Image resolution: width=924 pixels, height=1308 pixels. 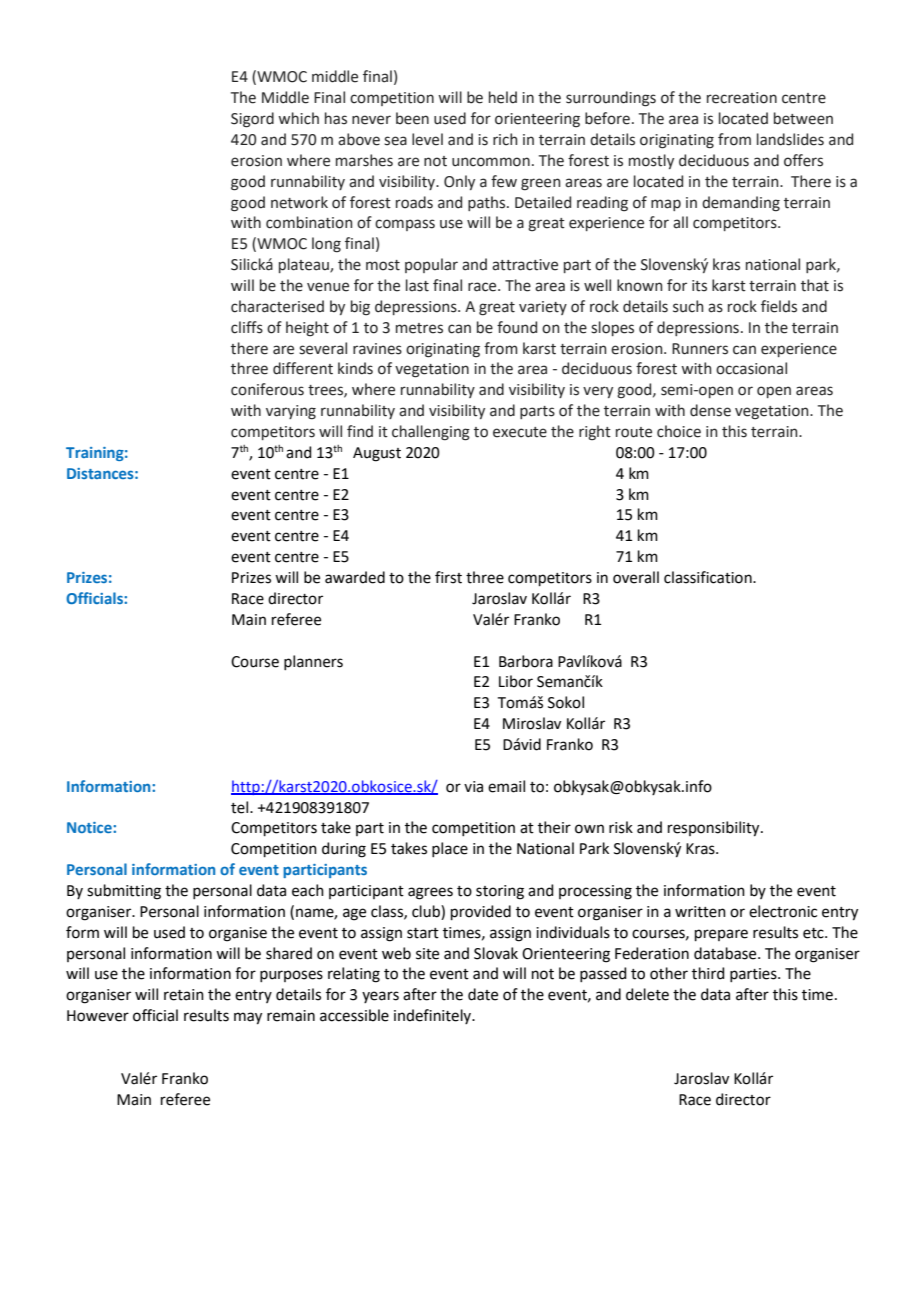 What do you see at coordinates (742, 98) in the image?
I see `recreation` at bounding box center [742, 98].
